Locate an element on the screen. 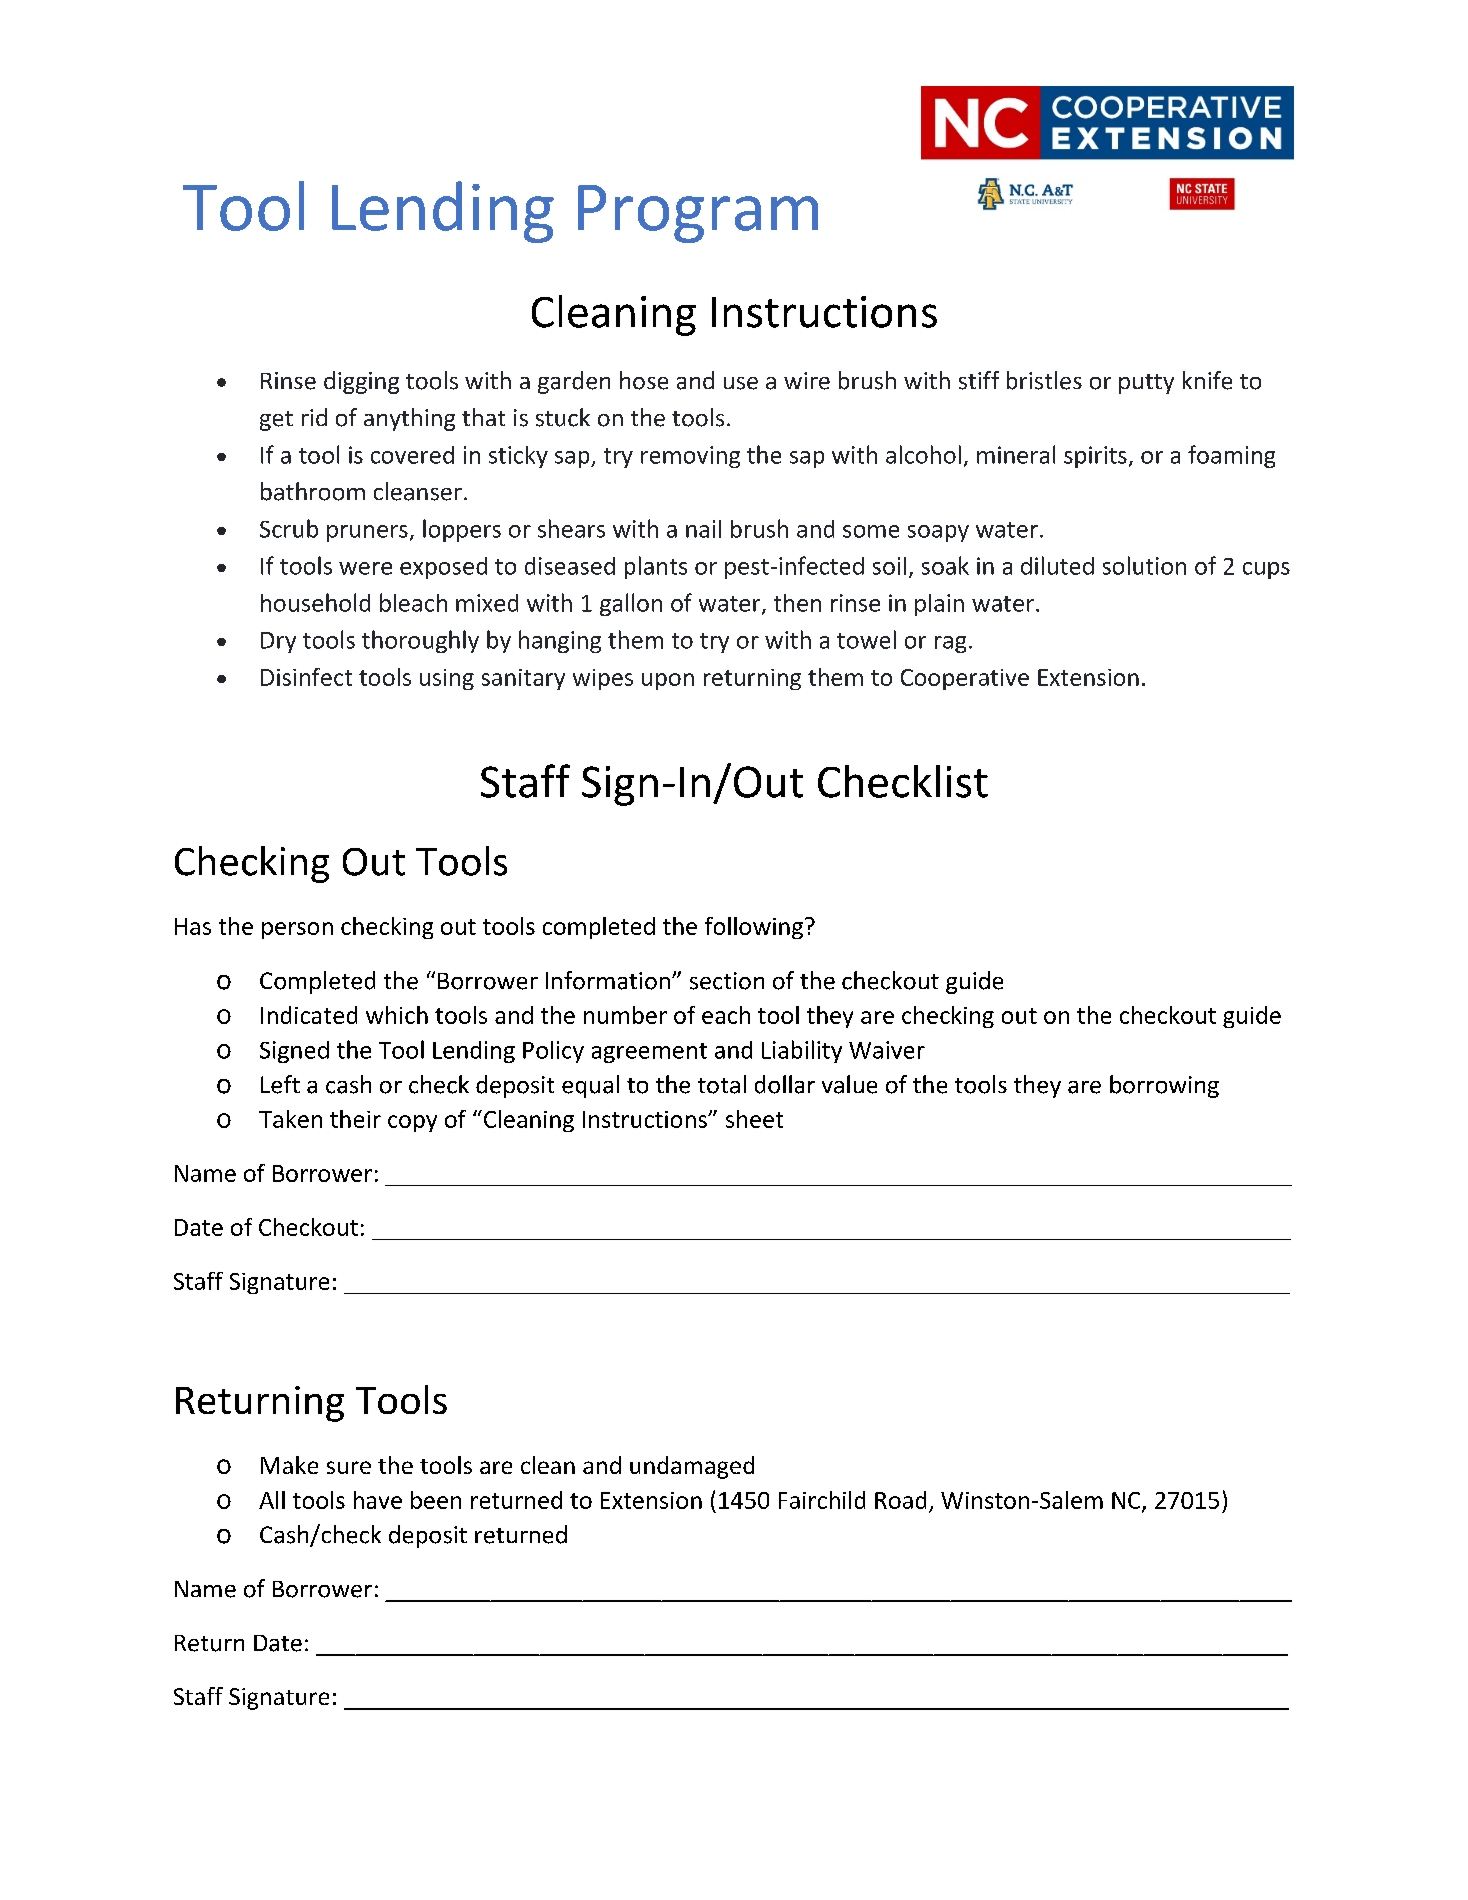 The image size is (1468, 1900). nail is located at coordinates (703, 529).
